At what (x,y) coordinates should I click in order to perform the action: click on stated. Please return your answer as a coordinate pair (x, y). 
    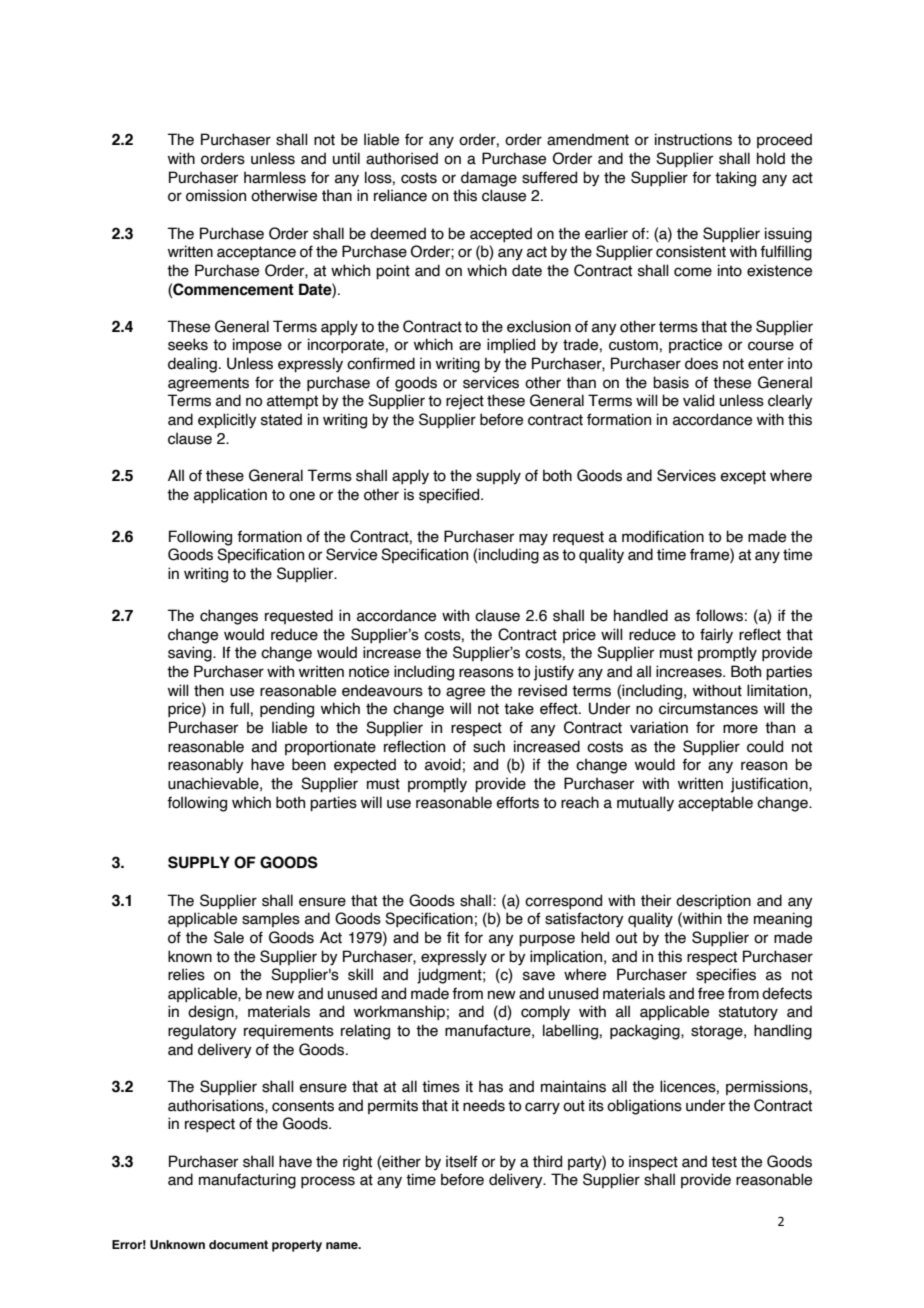
    Looking at the image, I should click on (281, 419).
